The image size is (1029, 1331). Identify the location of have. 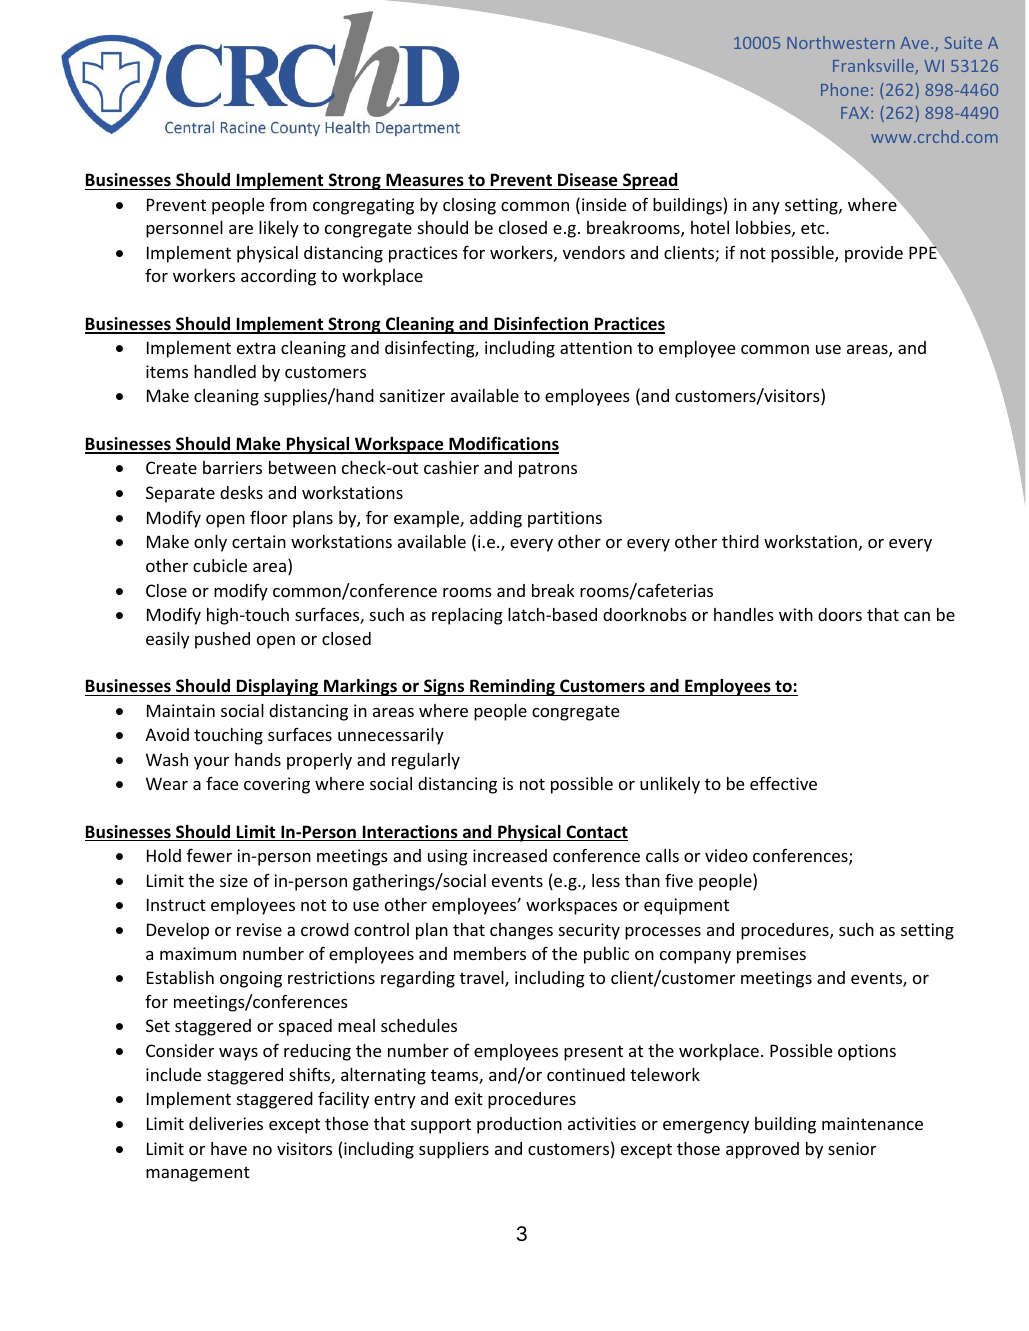
(229, 1148).
